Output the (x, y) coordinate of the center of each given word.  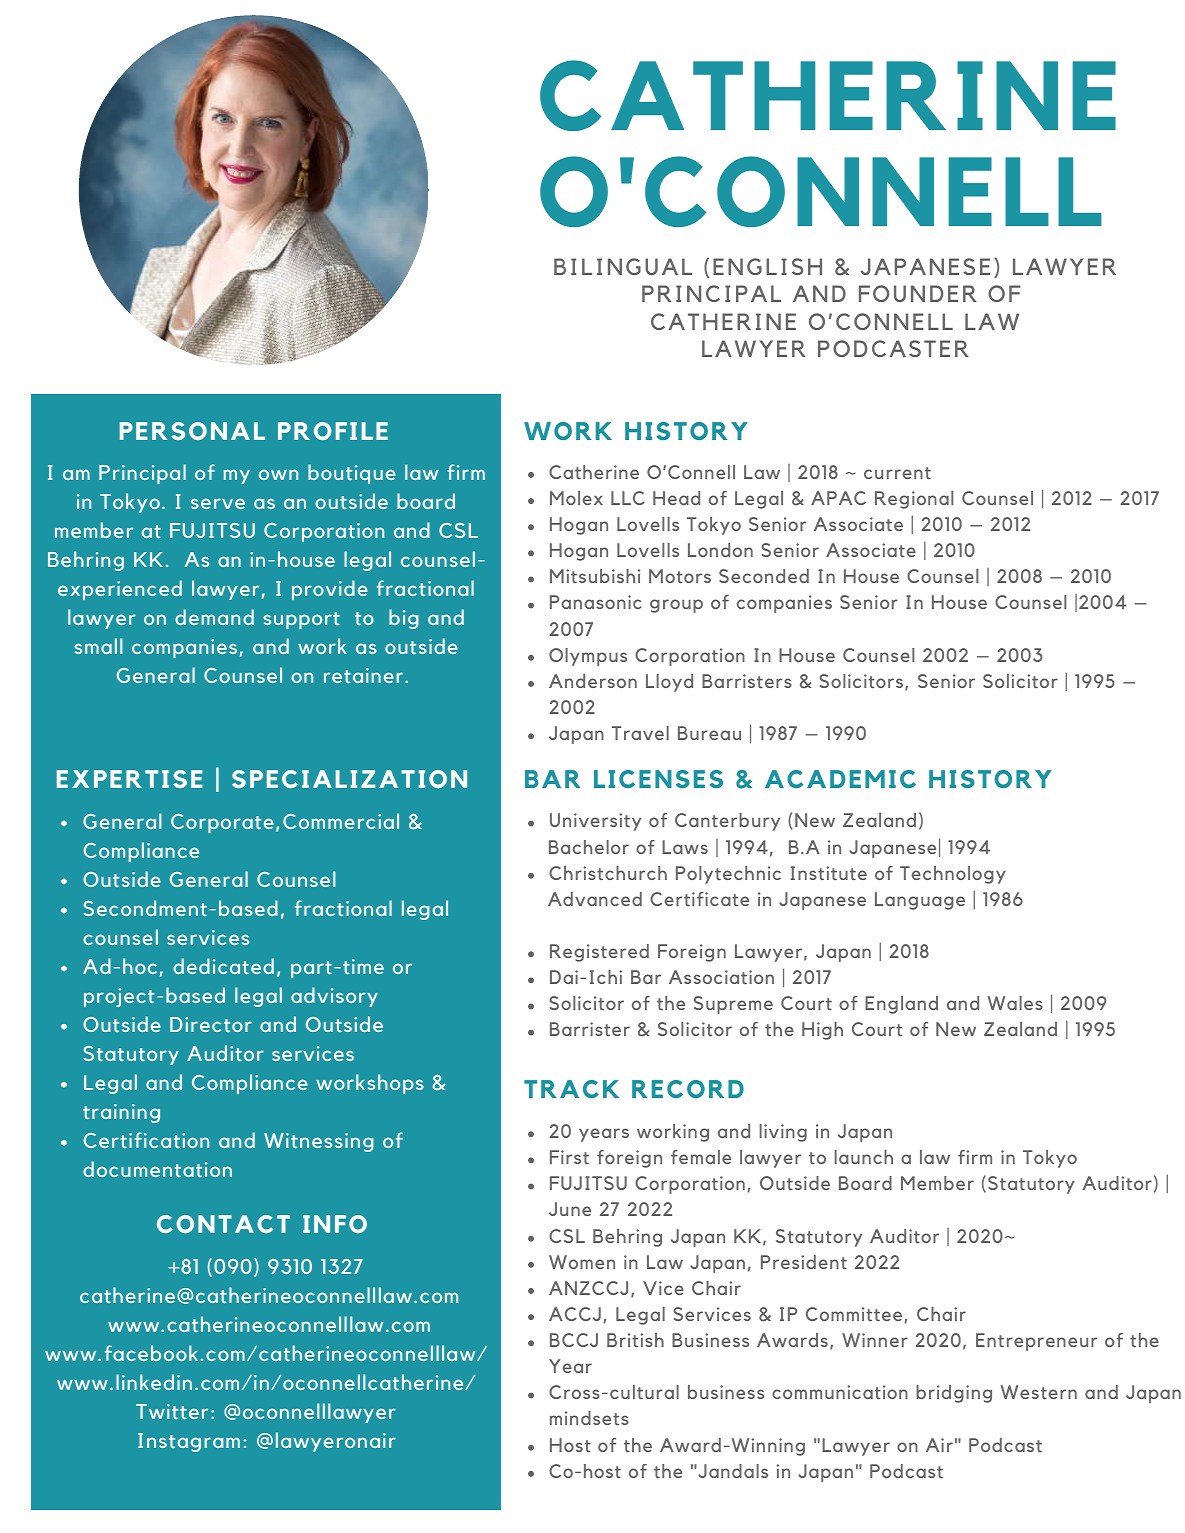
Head (676, 498)
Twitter (172, 1411)
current (897, 473)
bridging (954, 1394)
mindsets (589, 1418)
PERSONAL (192, 431)
